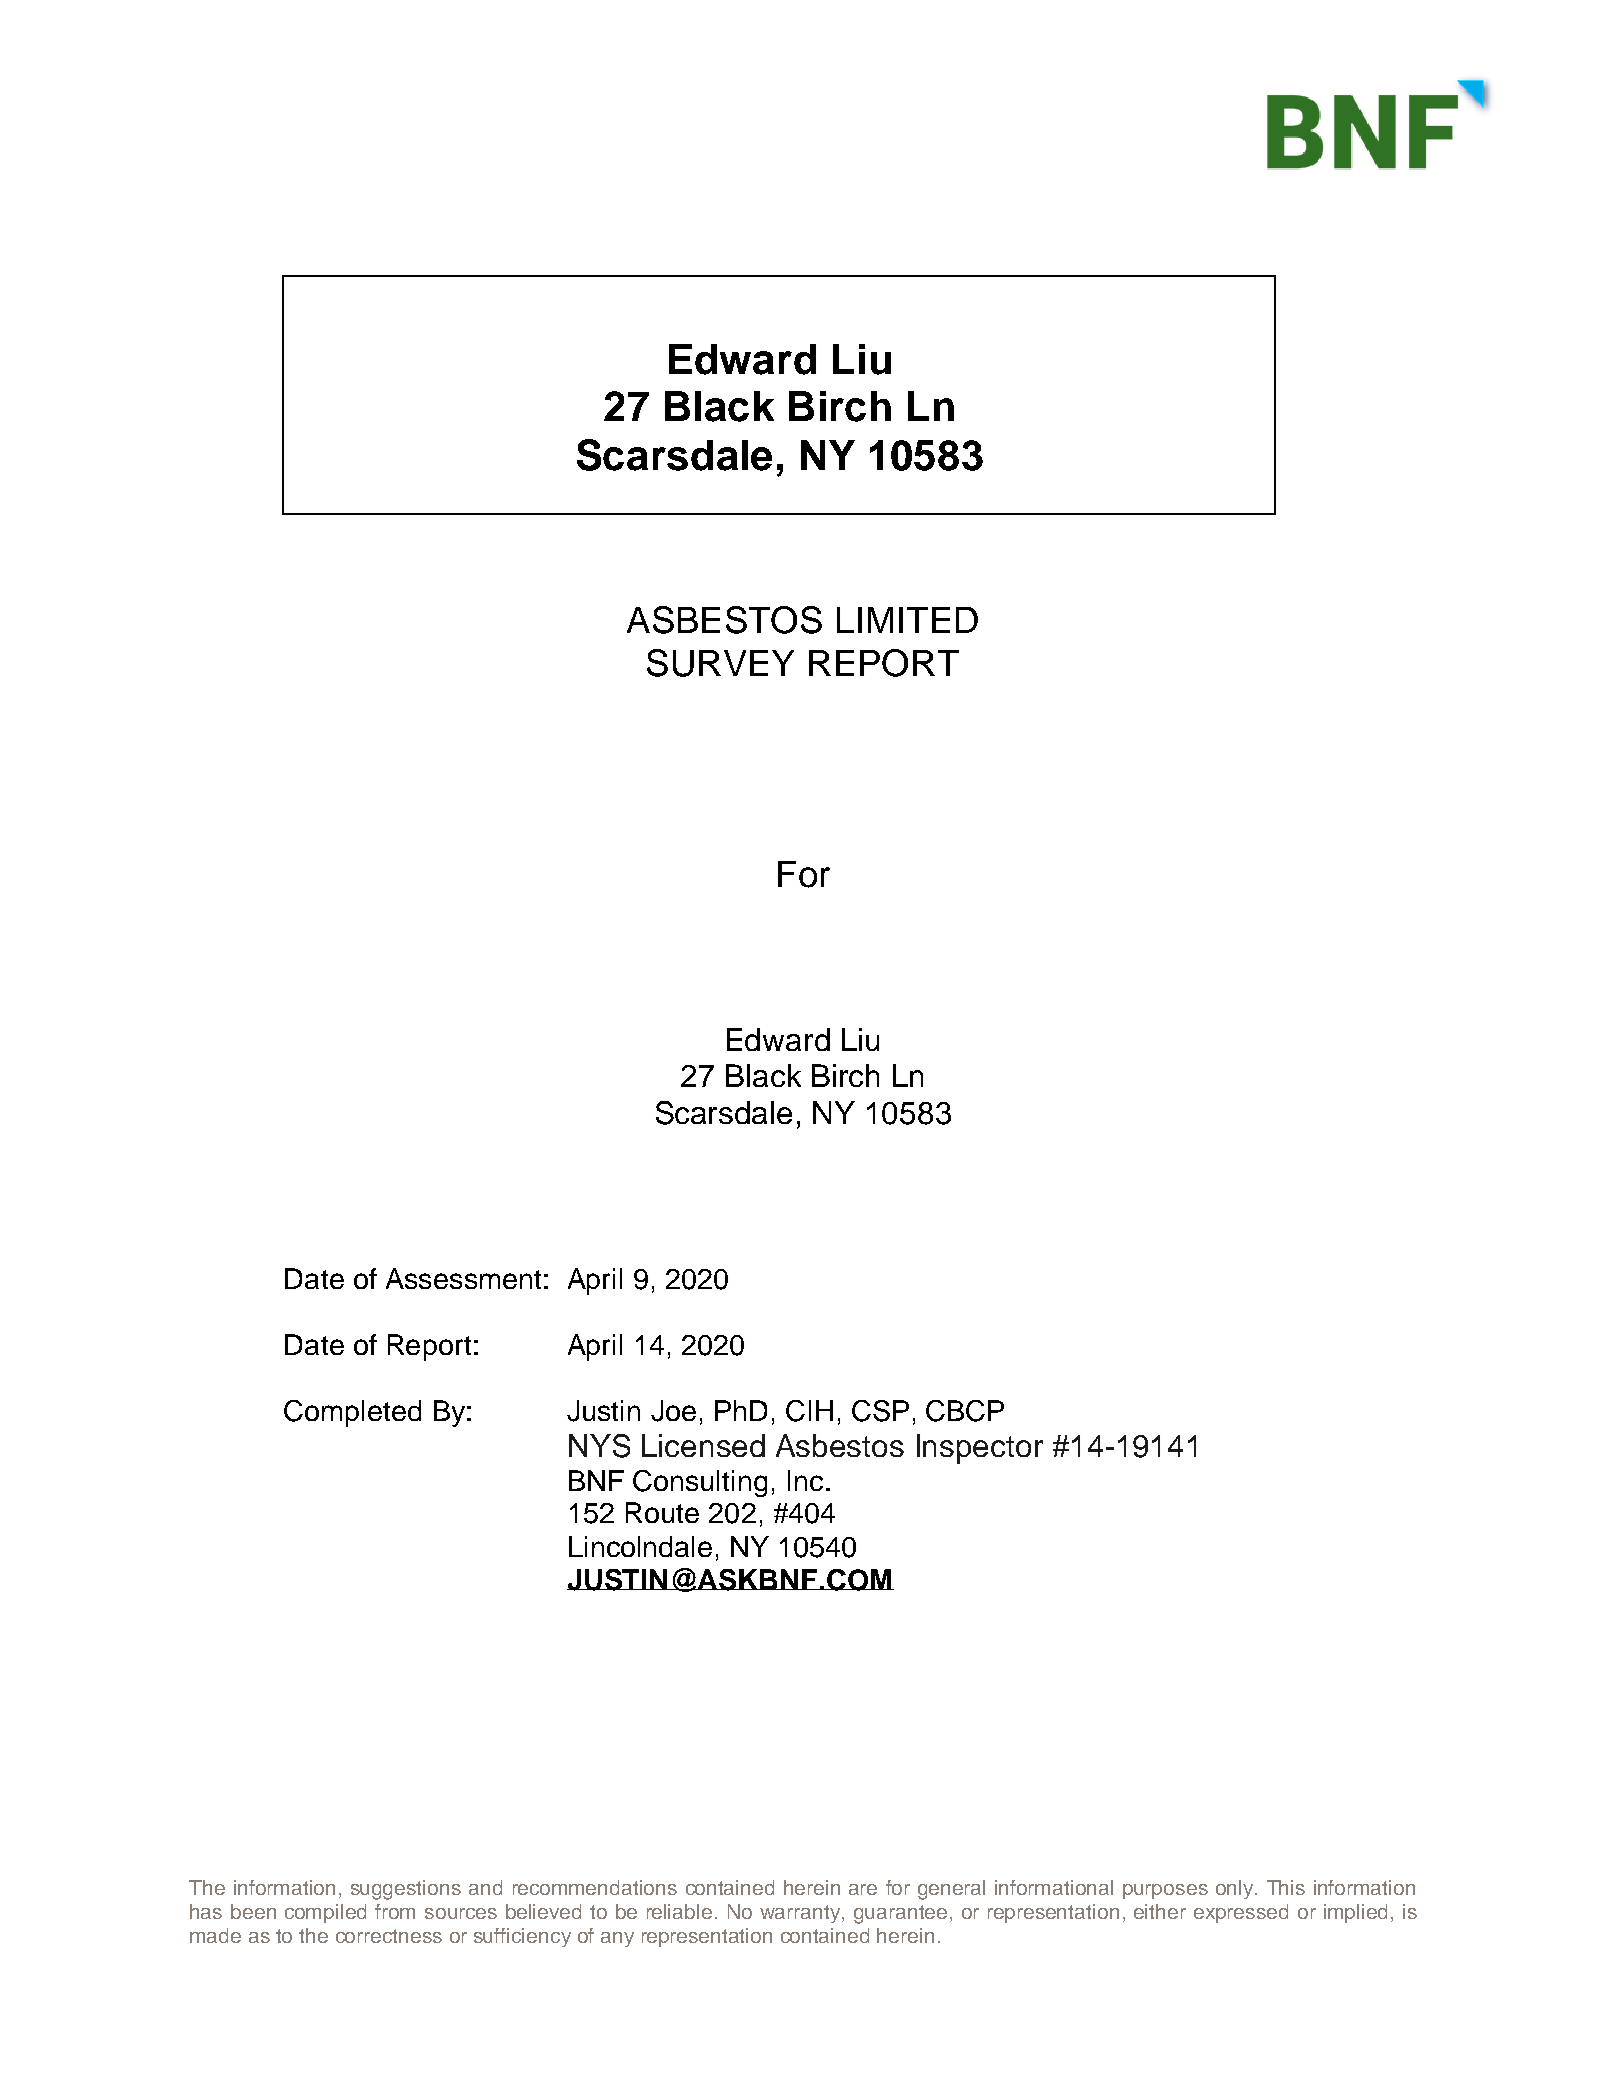 The width and height of the document is (1605, 2076). What do you see at coordinates (1236, 1889) in the document?
I see `only` at bounding box center [1236, 1889].
